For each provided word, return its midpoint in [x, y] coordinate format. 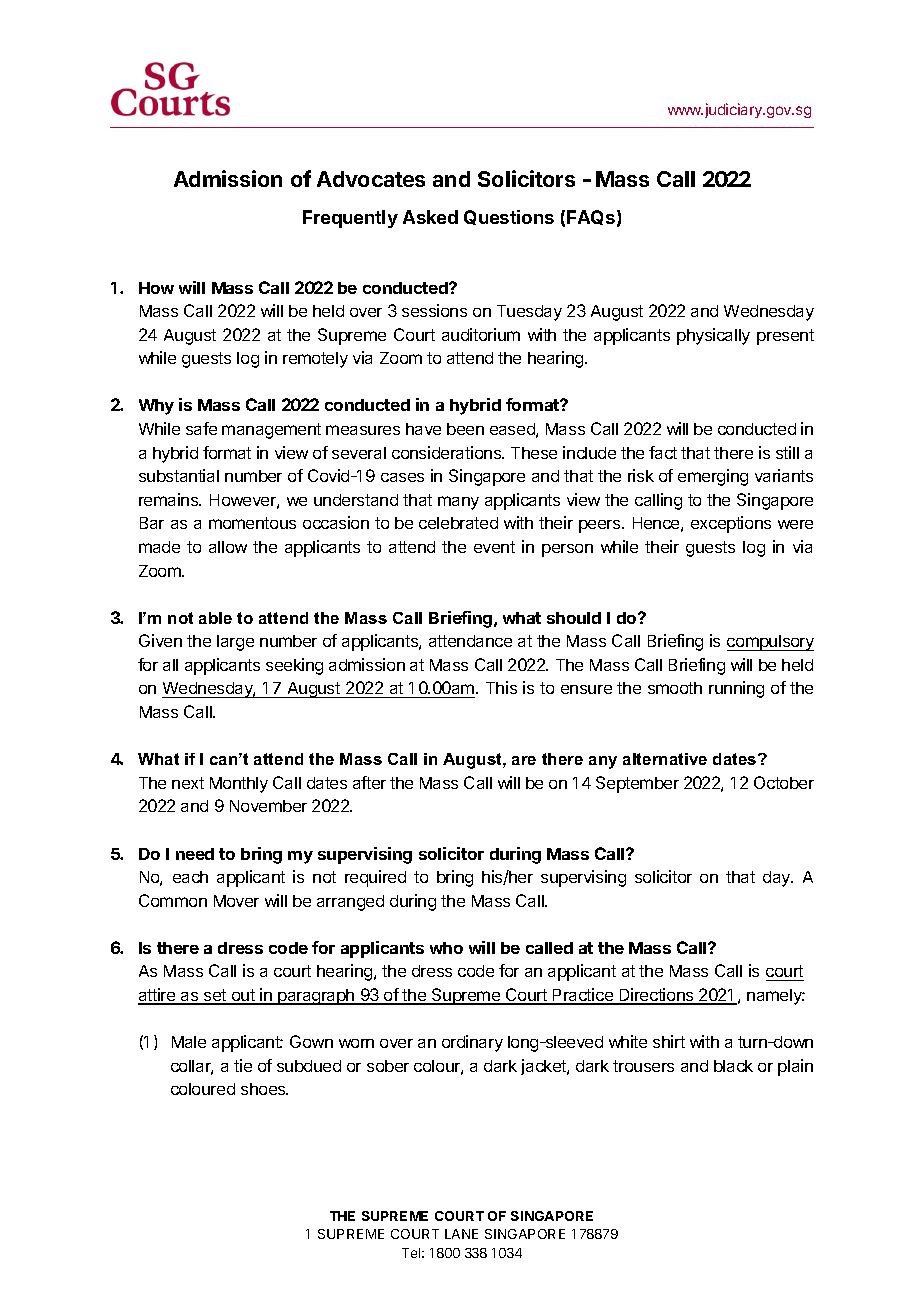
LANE [461, 1234]
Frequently [350, 219]
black [733, 1066]
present [785, 337]
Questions [509, 217]
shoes [264, 1089]
